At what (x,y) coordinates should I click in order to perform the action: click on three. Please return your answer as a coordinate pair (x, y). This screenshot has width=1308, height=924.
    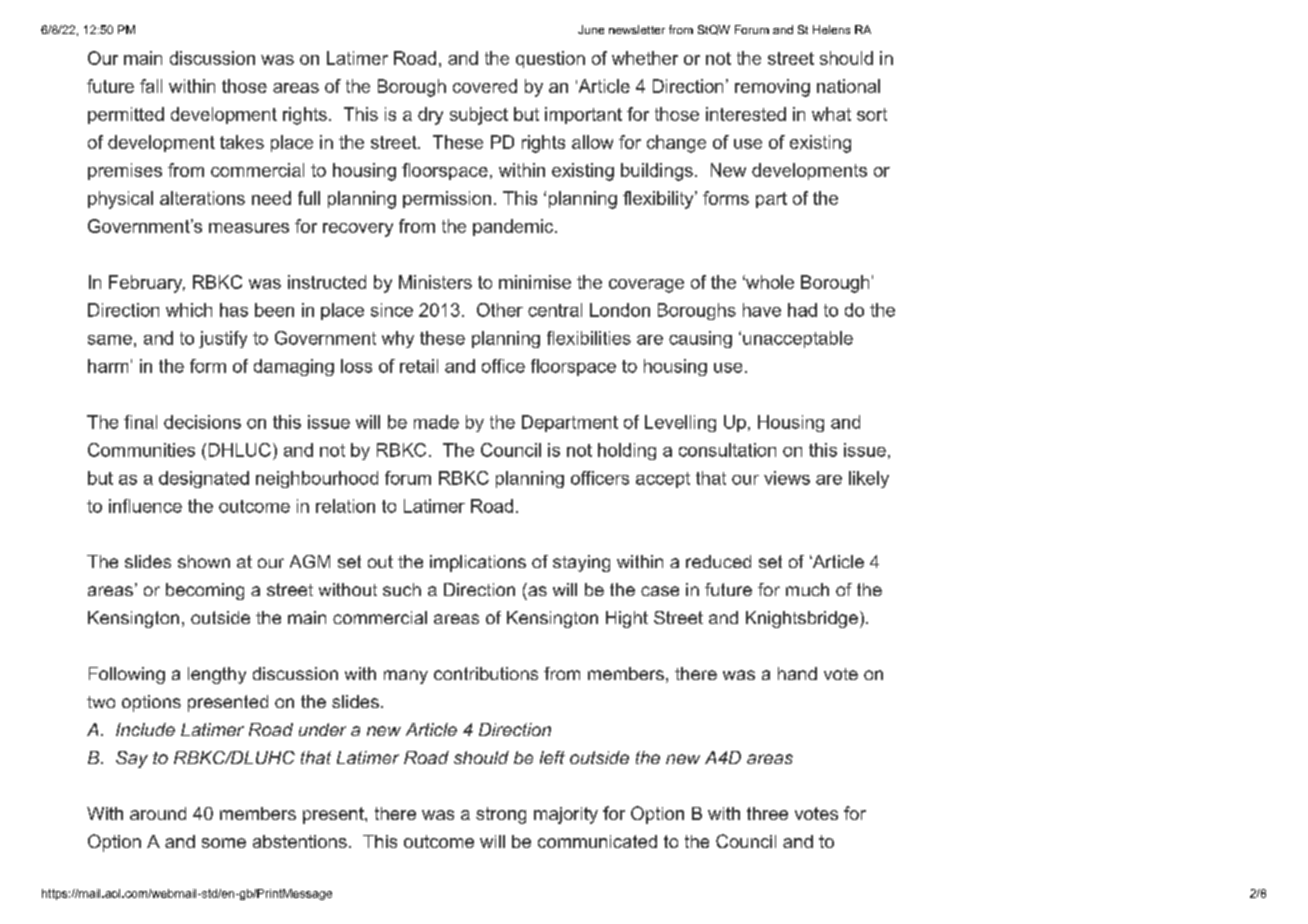
    Looking at the image, I should click on (767, 813).
